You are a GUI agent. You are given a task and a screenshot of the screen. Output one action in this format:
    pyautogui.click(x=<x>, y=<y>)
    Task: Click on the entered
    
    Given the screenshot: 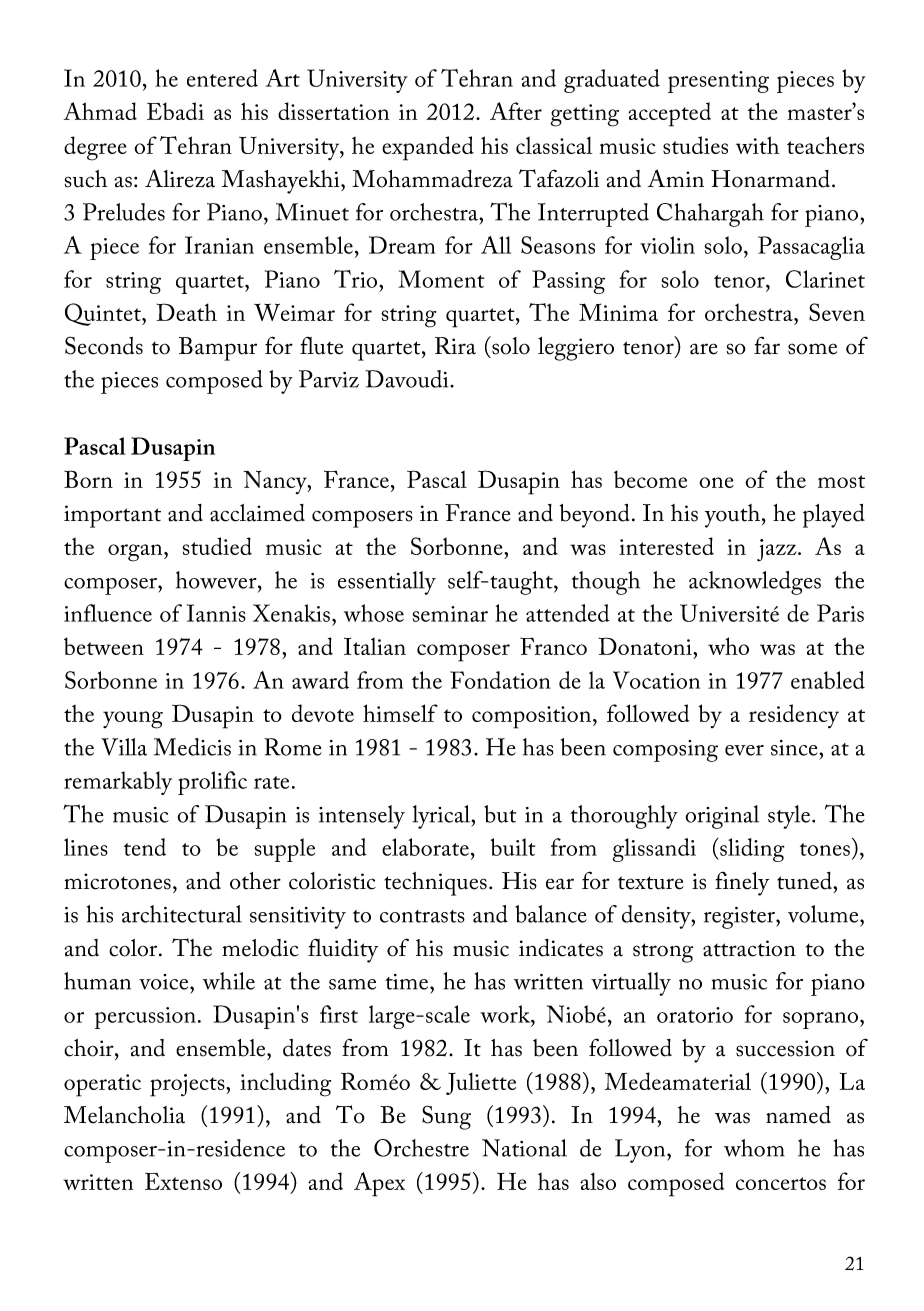 What is the action you would take?
    pyautogui.click(x=222, y=78)
